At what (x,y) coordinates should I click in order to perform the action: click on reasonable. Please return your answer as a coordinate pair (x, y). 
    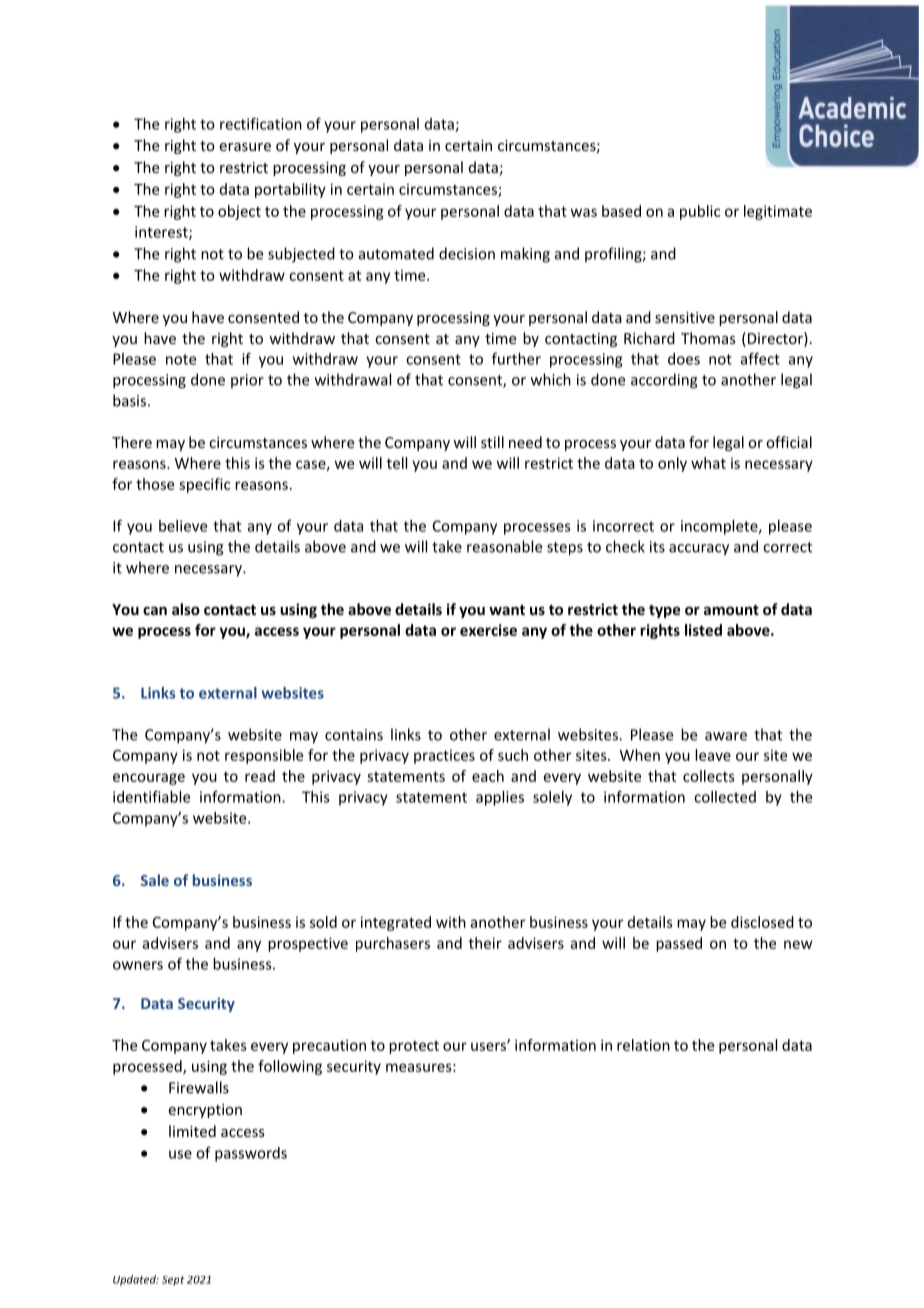
    Looking at the image, I should click on (504, 546).
